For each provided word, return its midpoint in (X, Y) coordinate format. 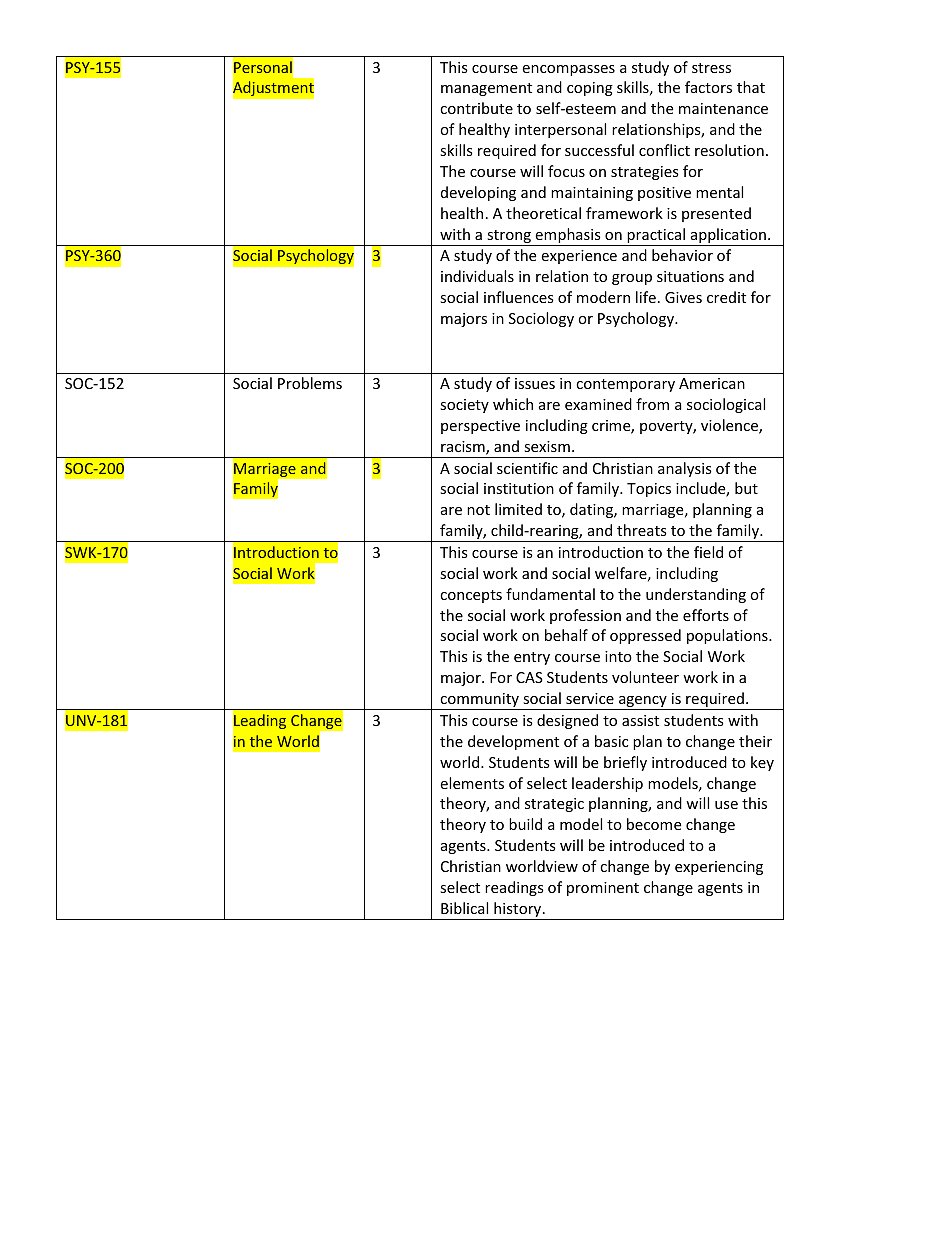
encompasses (568, 70)
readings (514, 888)
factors (708, 87)
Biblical (464, 908)
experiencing (719, 868)
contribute (476, 108)
